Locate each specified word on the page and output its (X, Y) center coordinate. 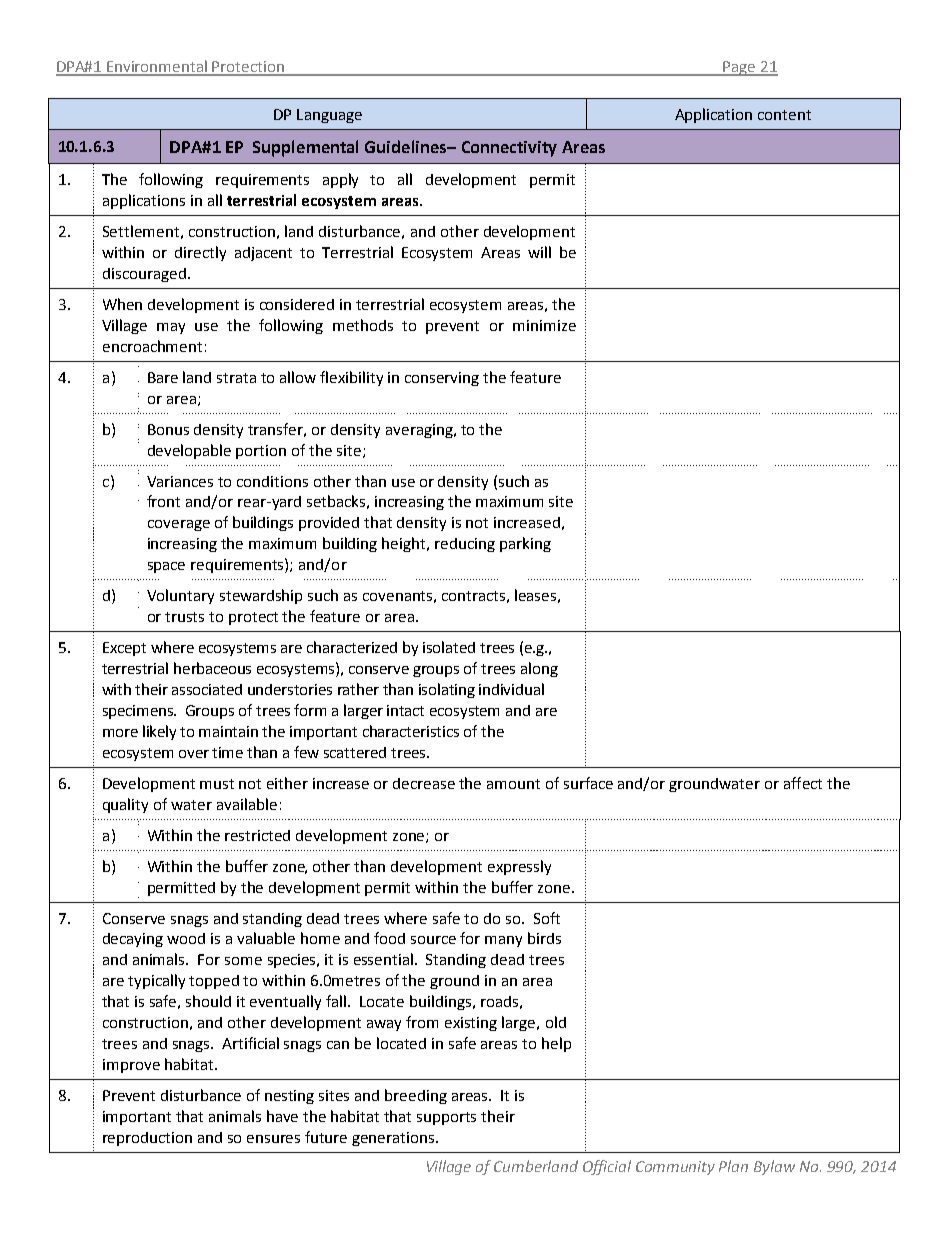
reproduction (147, 1139)
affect (803, 783)
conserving (442, 379)
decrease (424, 783)
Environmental (157, 67)
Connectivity (509, 149)
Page (739, 68)
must (217, 784)
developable (189, 451)
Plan (733, 1166)
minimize (544, 325)
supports (446, 1118)
